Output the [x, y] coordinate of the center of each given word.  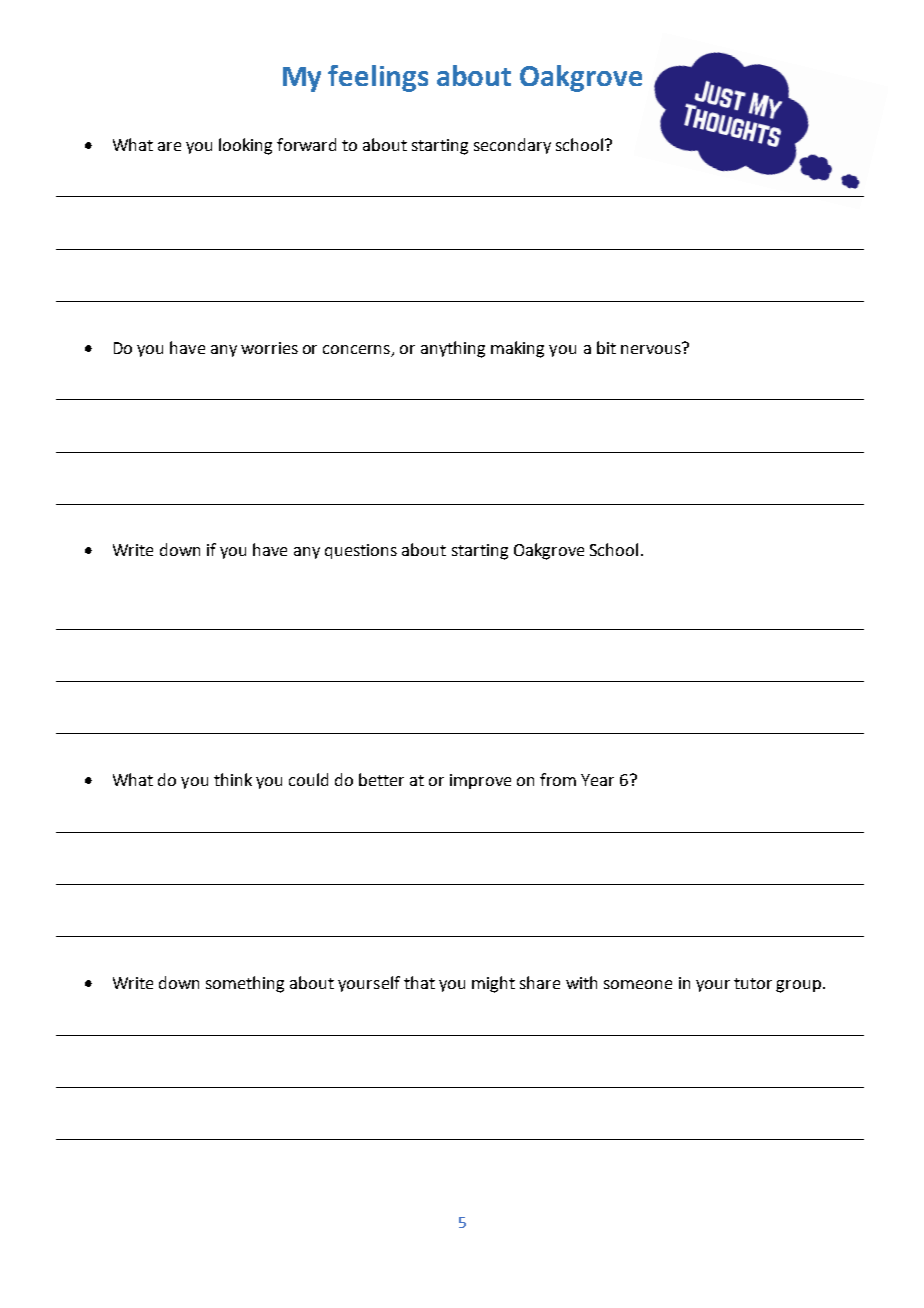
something [245, 984]
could [308, 779]
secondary [512, 146]
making [517, 349]
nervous [652, 348]
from [558, 779]
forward [306, 144]
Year [597, 780]
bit [606, 347]
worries [269, 348]
